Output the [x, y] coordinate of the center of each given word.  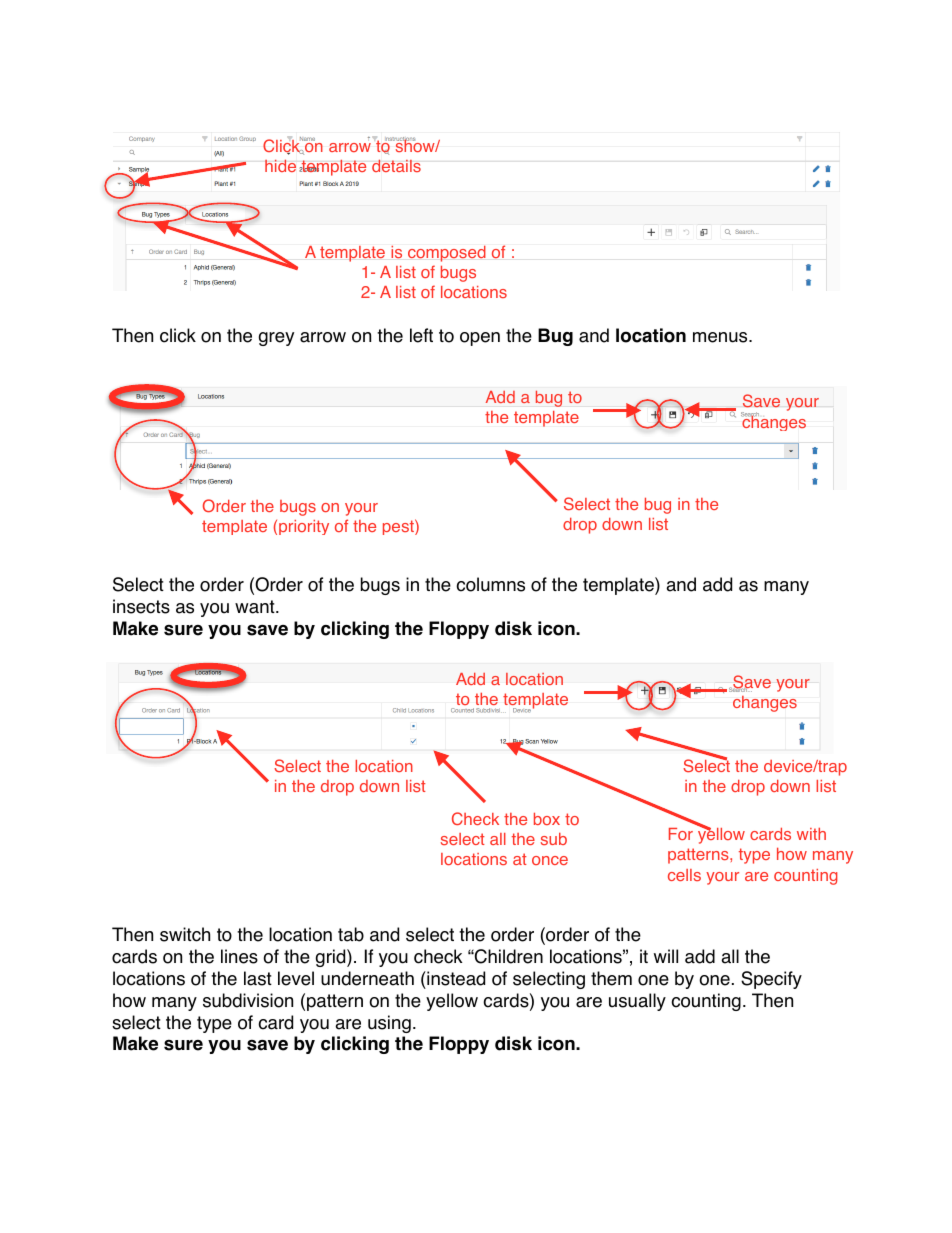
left [421, 335]
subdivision [248, 1000]
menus [721, 337]
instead [455, 978]
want [256, 607]
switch [185, 934]
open [480, 339]
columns [490, 584]
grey [276, 339]
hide [280, 166]
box [547, 819]
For [681, 834]
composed [447, 254]
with [811, 834]
